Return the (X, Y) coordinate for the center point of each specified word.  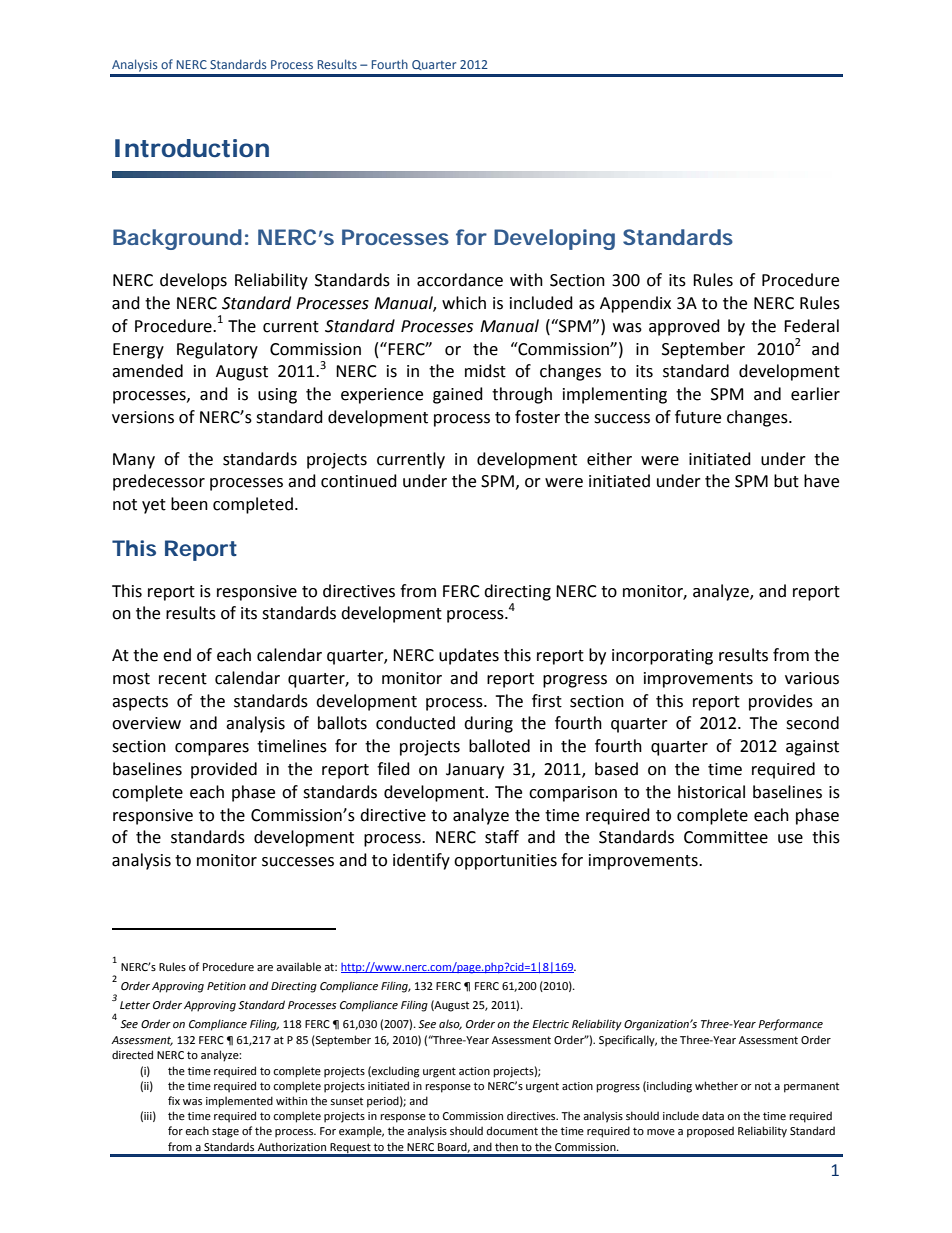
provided (224, 770)
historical (711, 792)
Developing (554, 239)
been (189, 504)
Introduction (192, 148)
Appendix (635, 304)
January (475, 771)
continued (359, 481)
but (786, 481)
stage (225, 1132)
